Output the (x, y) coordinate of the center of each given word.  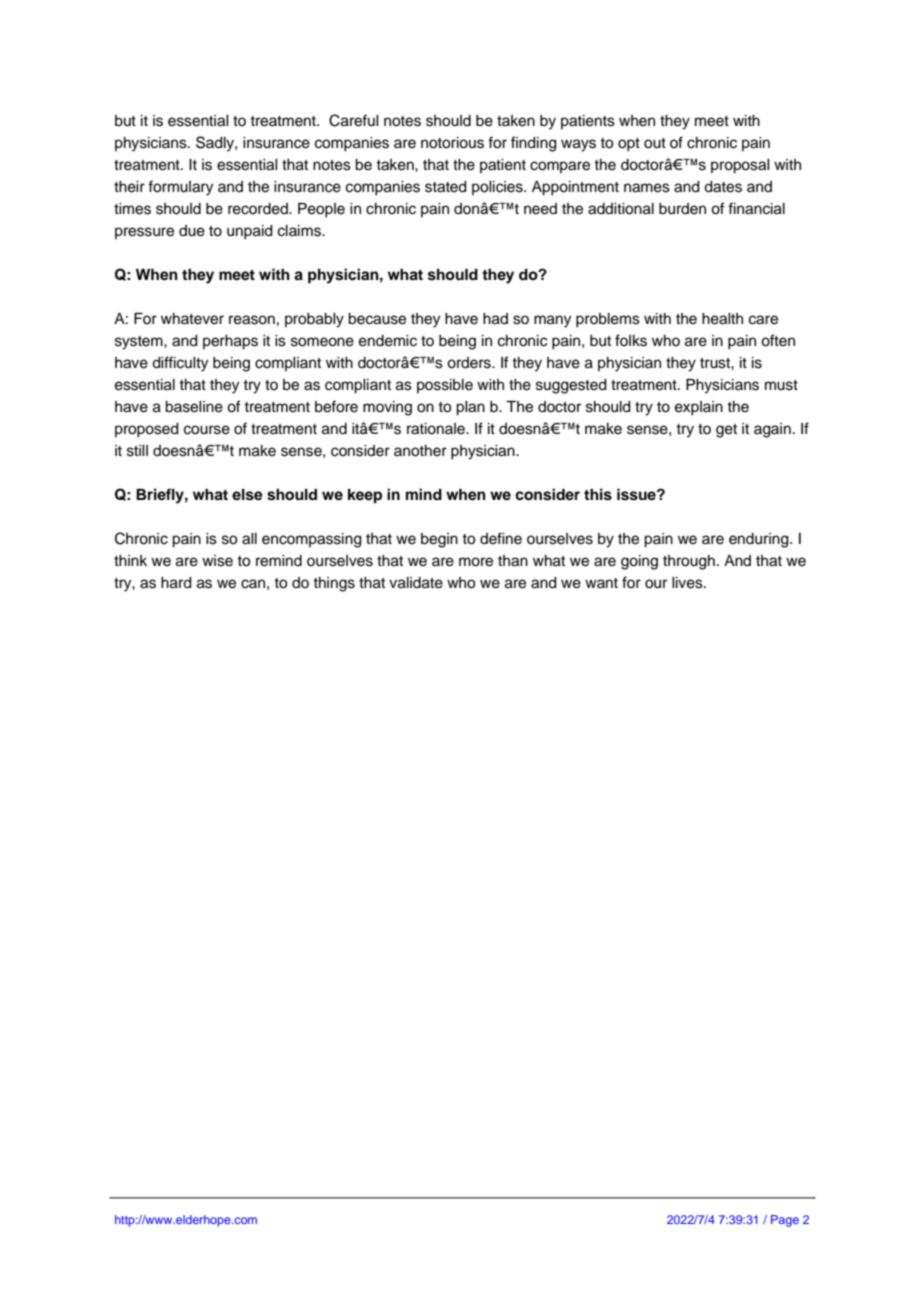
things (334, 584)
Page (785, 1221)
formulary (180, 188)
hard (176, 583)
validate (416, 583)
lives (688, 583)
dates (723, 187)
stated (446, 187)
